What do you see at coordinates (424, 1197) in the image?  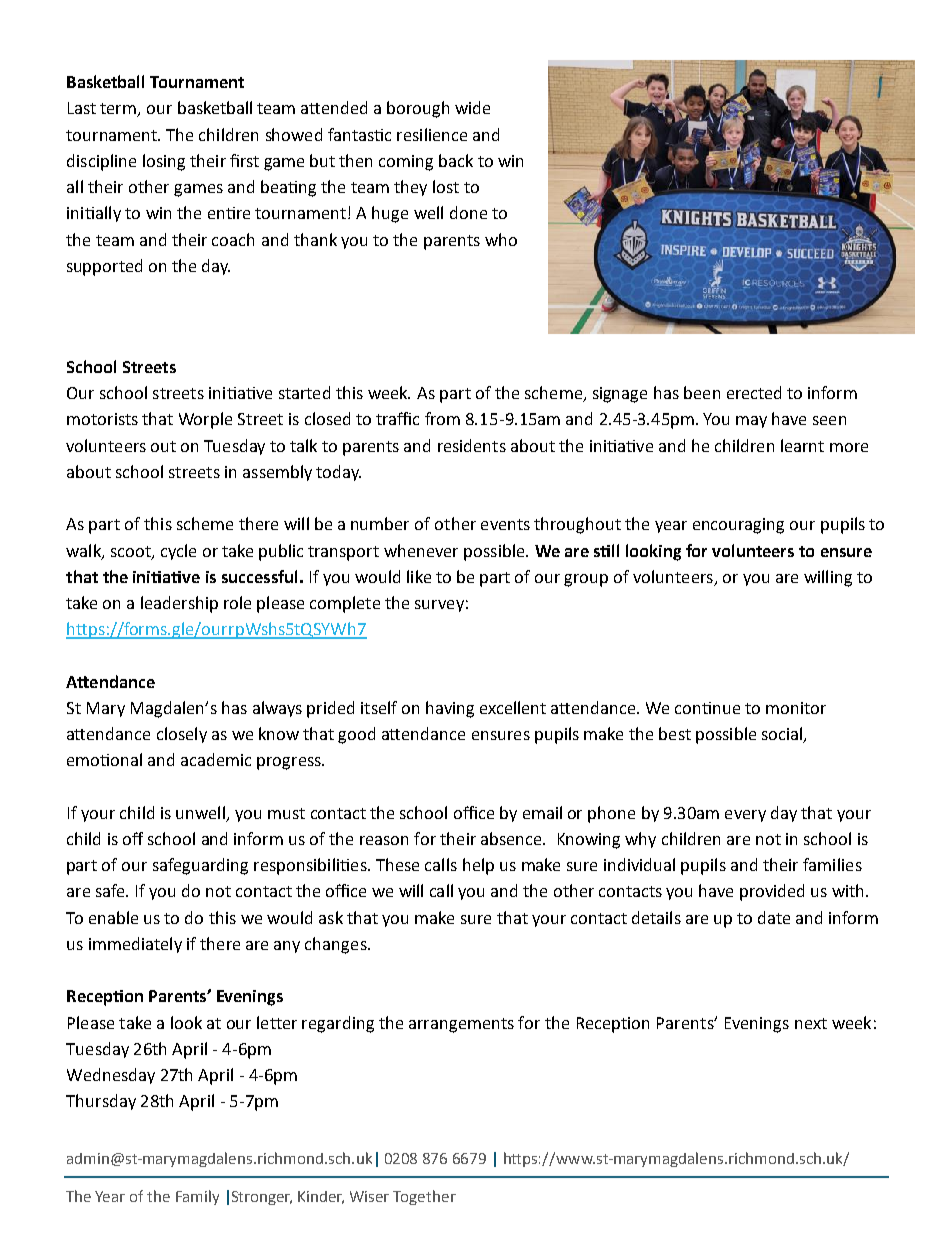 I see `Together` at bounding box center [424, 1197].
